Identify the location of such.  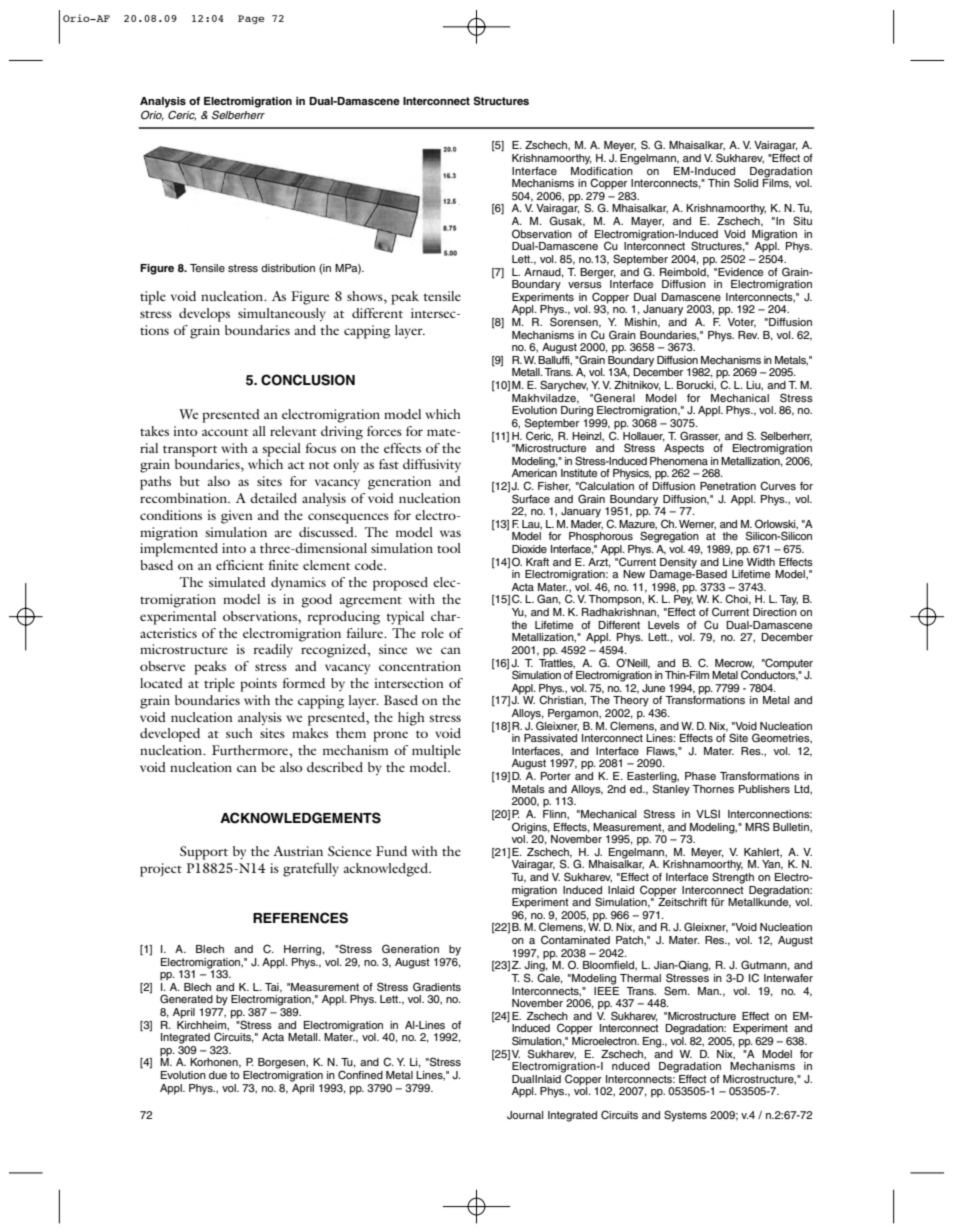
(239, 733).
